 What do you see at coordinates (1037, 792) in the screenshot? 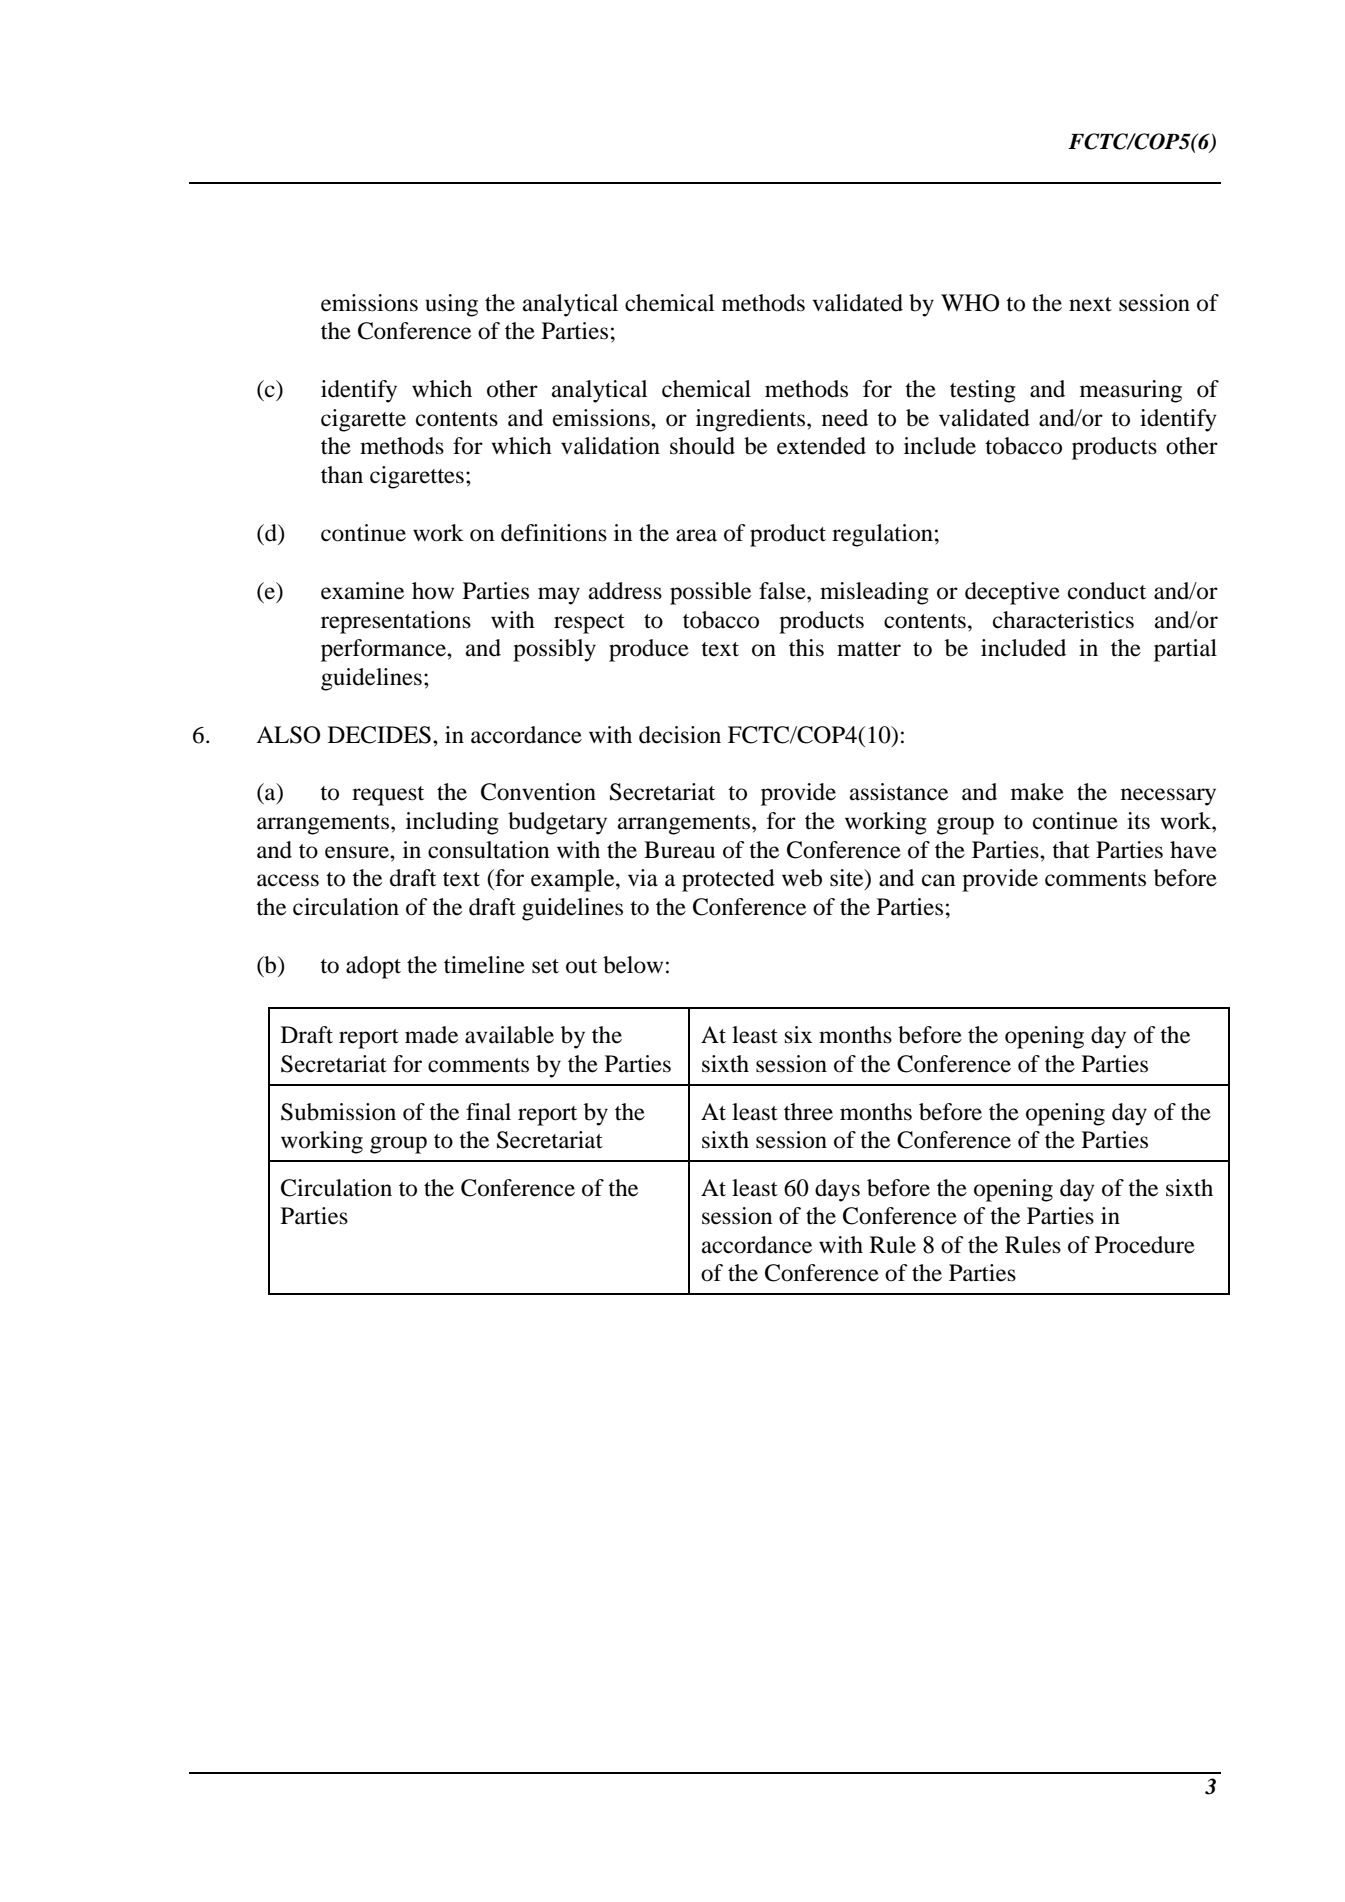
I see `make` at bounding box center [1037, 792].
